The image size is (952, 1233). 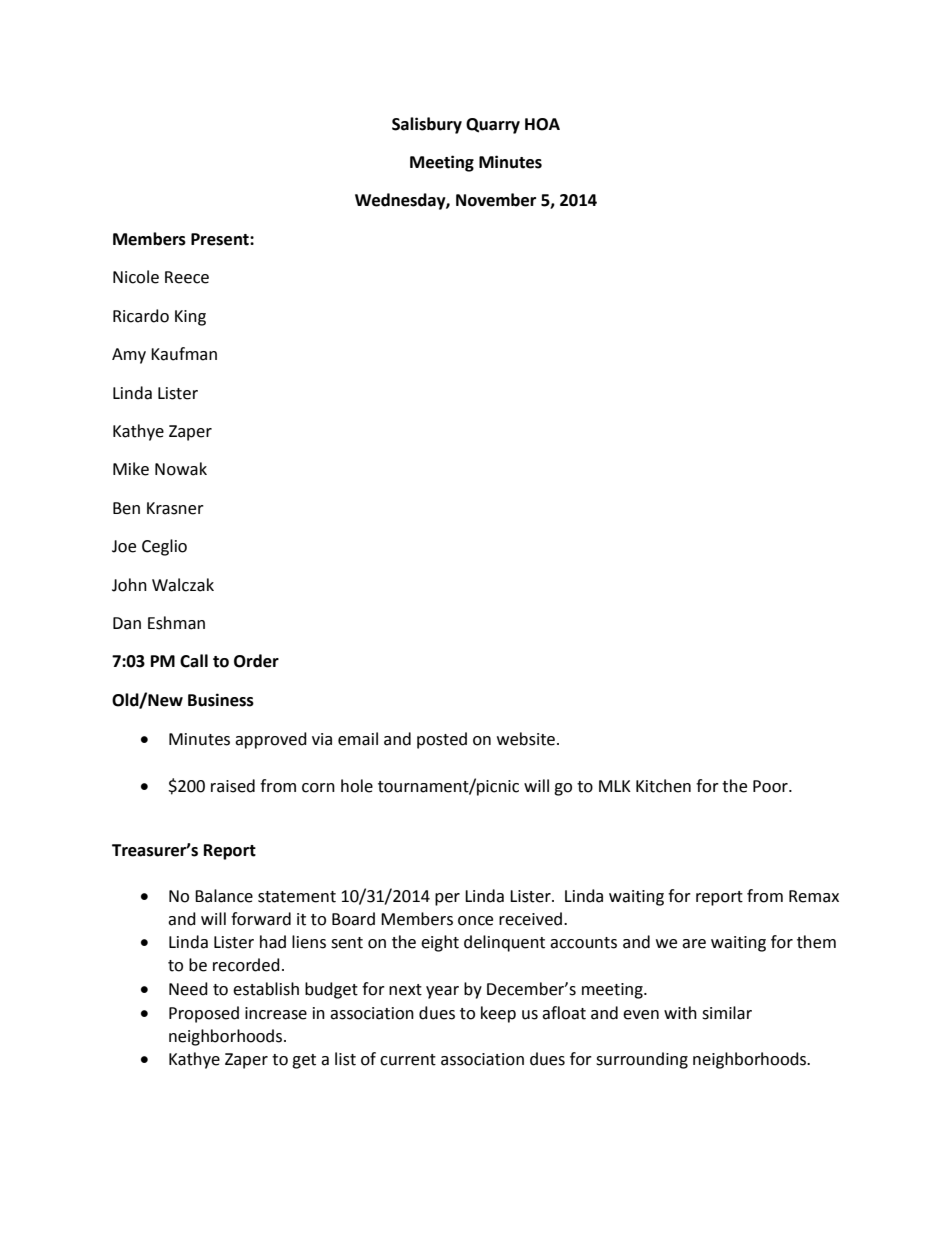 I want to click on Business, so click(x=221, y=700).
